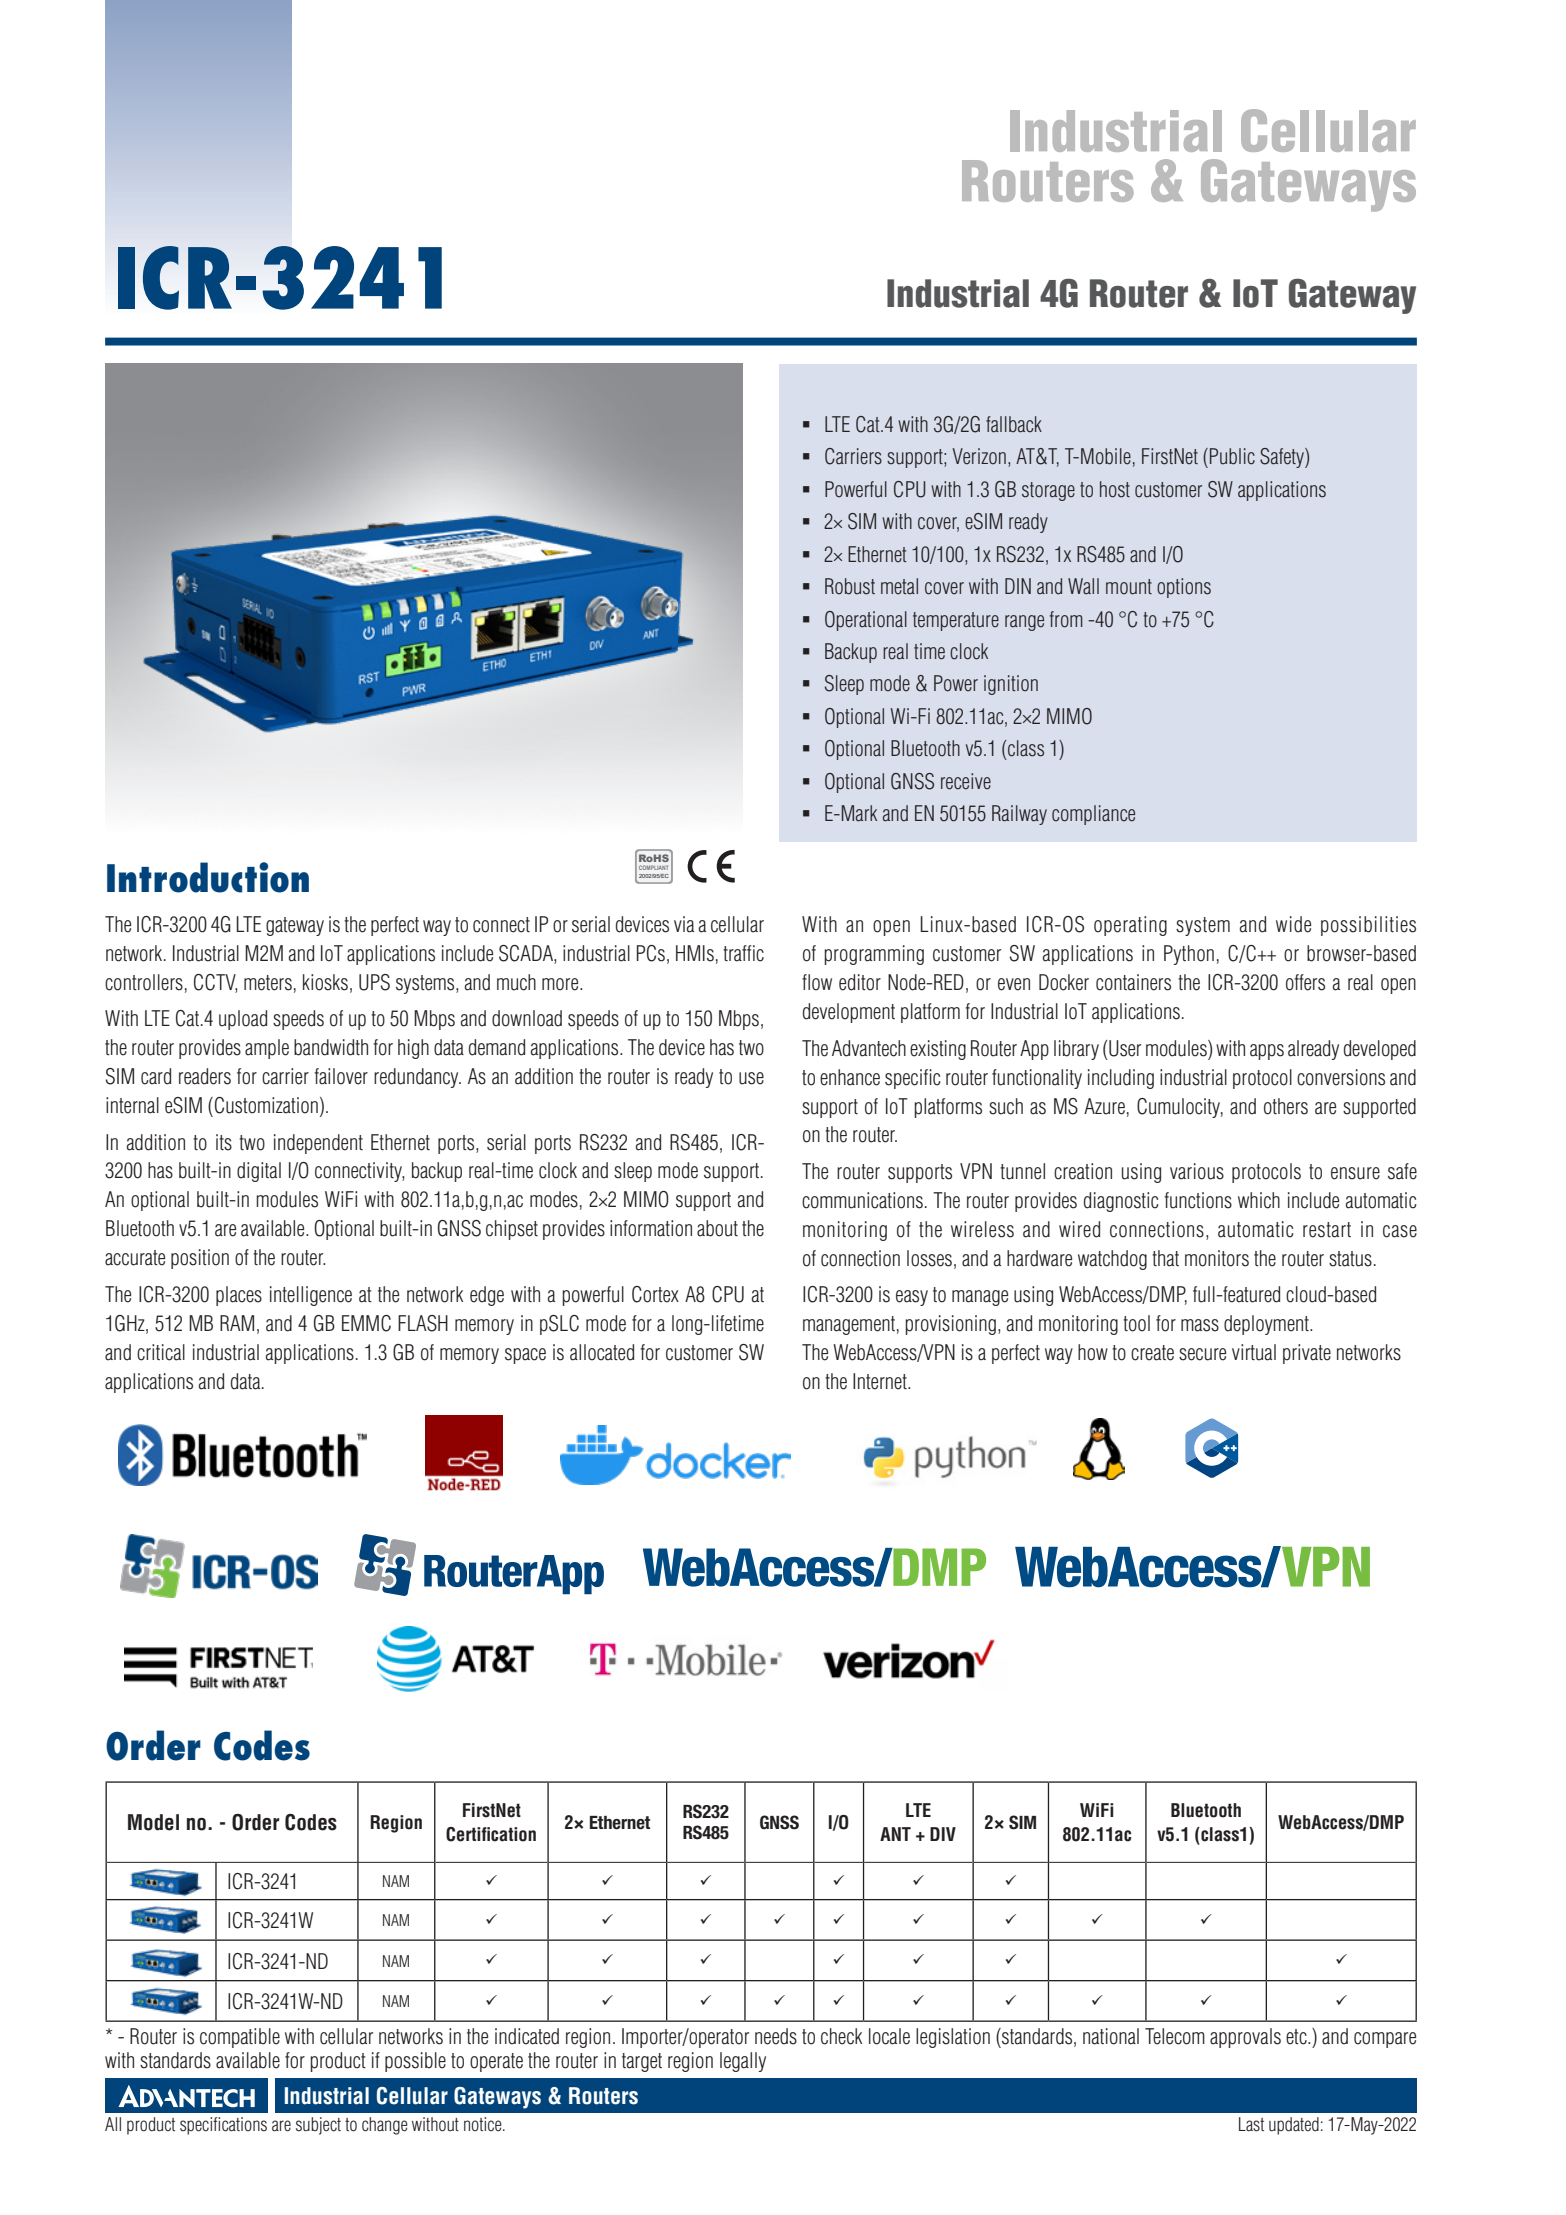  What do you see at coordinates (881, 1381) in the screenshot?
I see `Internet` at bounding box center [881, 1381].
